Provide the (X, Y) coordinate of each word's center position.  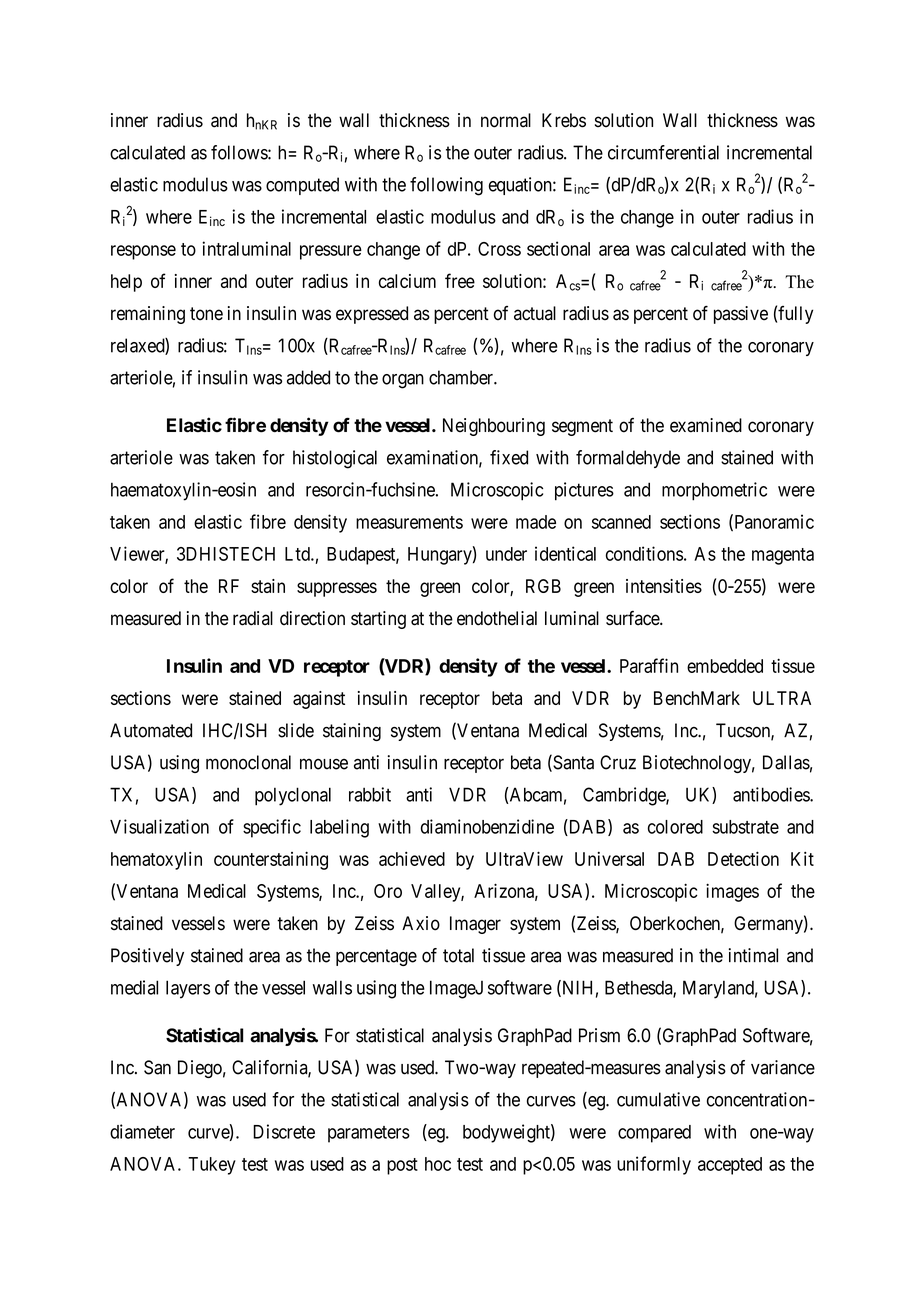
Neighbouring (494, 427)
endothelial (497, 618)
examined (706, 425)
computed (302, 186)
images (732, 892)
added (308, 377)
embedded (725, 666)
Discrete (284, 1131)
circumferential (663, 152)
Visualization (159, 826)
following (446, 186)
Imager (475, 925)
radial (253, 618)
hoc (438, 1164)
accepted (730, 1166)
